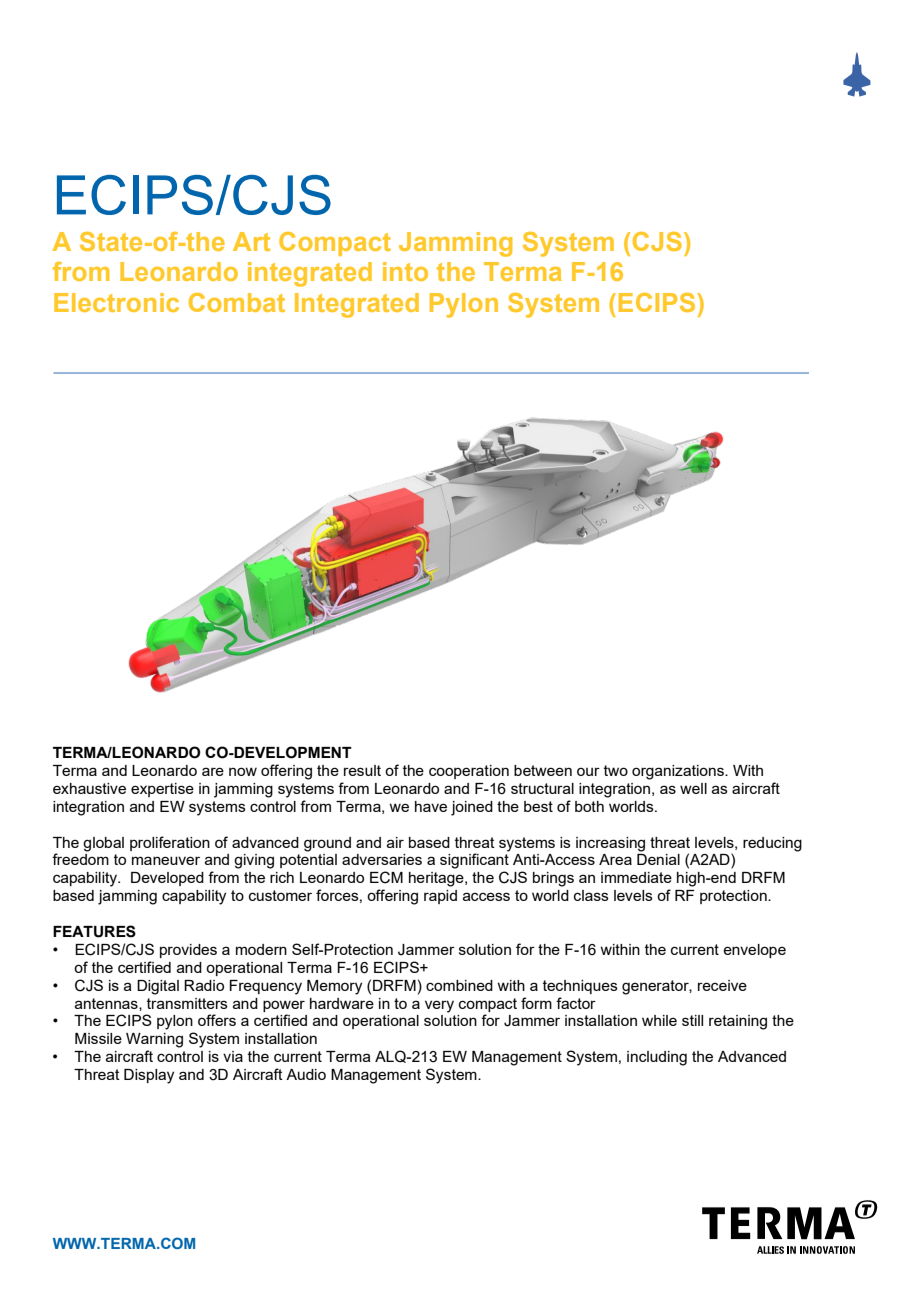 This page has width=924, height=1308. What do you see at coordinates (439, 1006) in the page?
I see `very` at bounding box center [439, 1006].
